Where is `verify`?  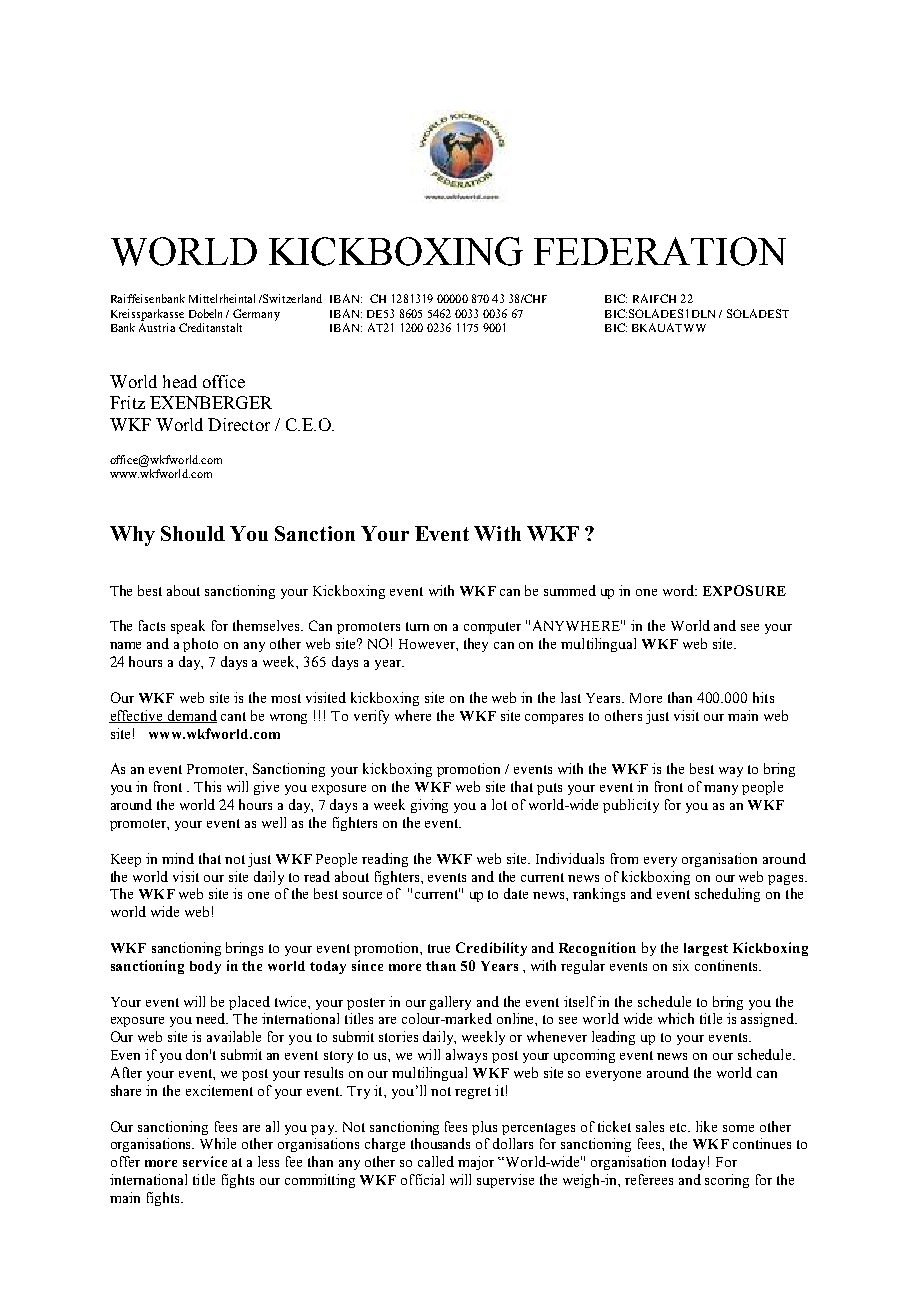 verify is located at coordinates (371, 717).
